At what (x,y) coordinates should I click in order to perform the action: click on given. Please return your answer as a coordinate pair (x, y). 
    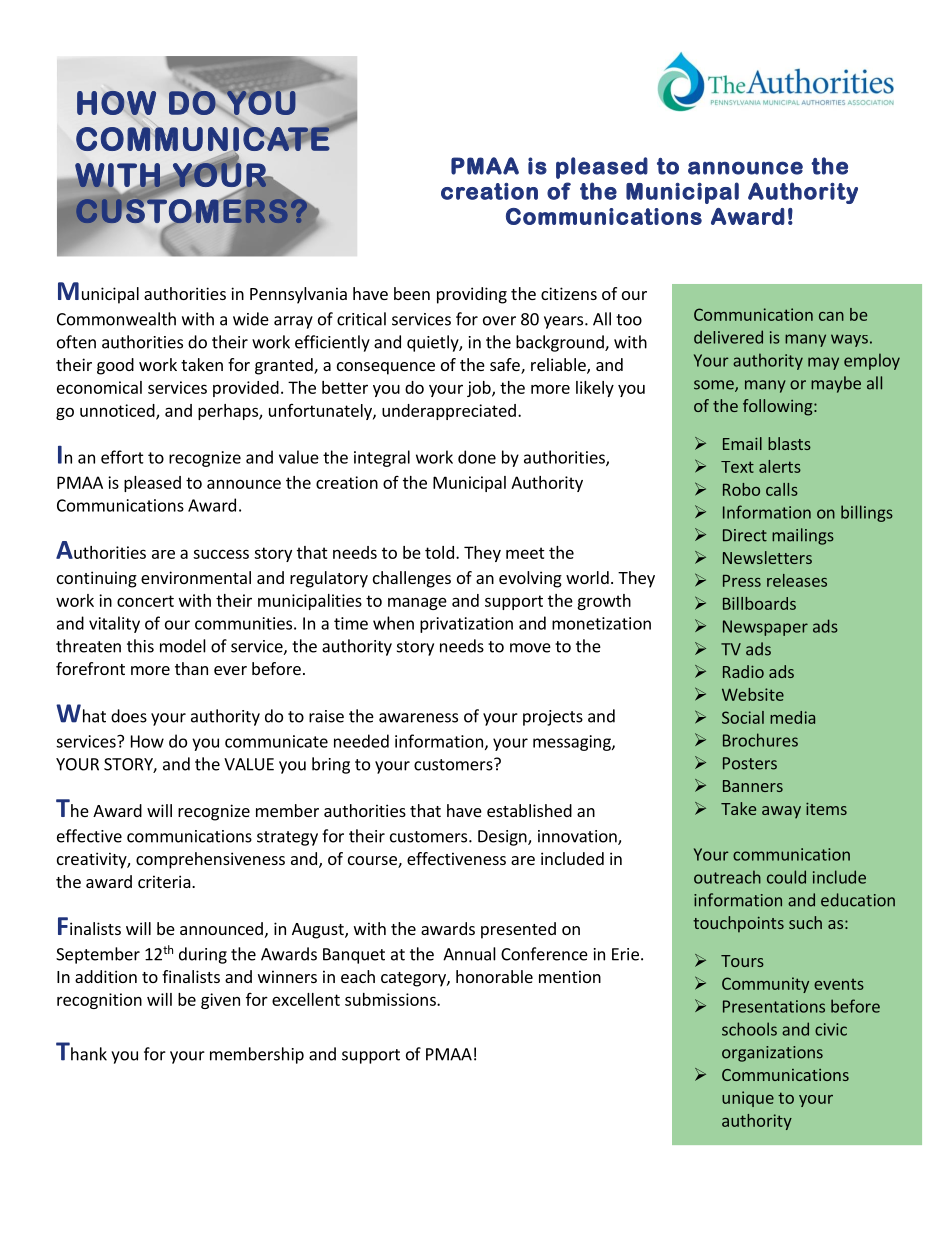
    Looking at the image, I should click on (220, 1001).
